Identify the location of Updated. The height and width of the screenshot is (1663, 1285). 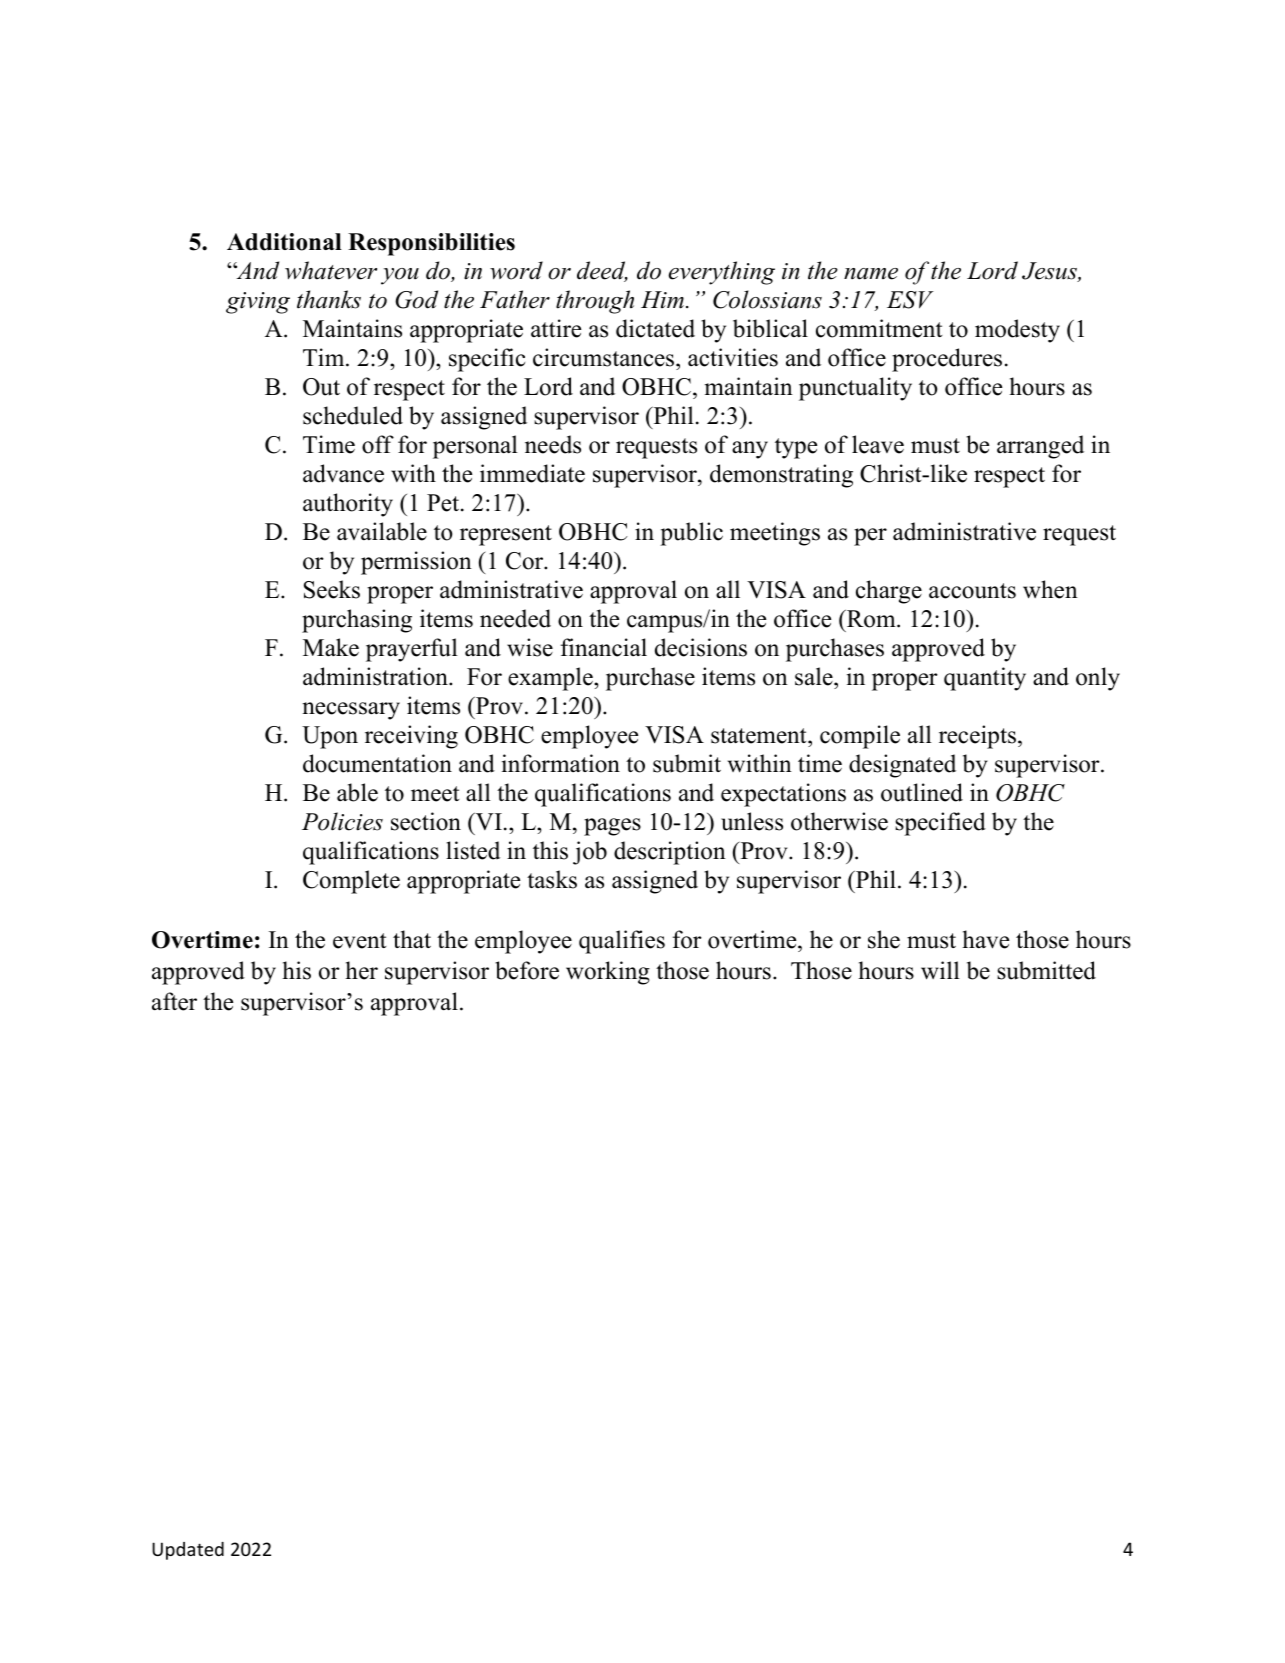
(188, 1551).
